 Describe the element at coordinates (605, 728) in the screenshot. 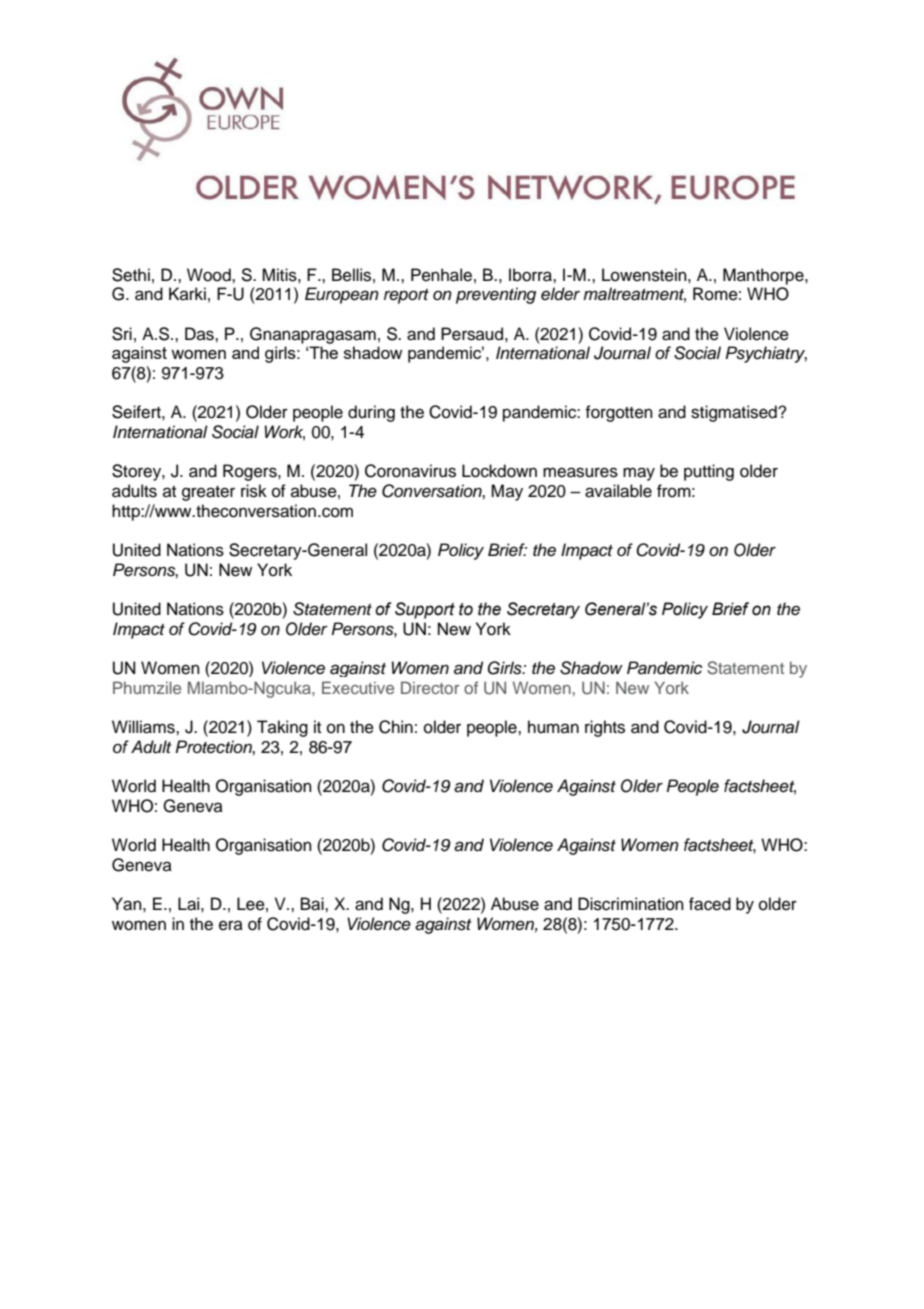

I see `rights` at that location.
